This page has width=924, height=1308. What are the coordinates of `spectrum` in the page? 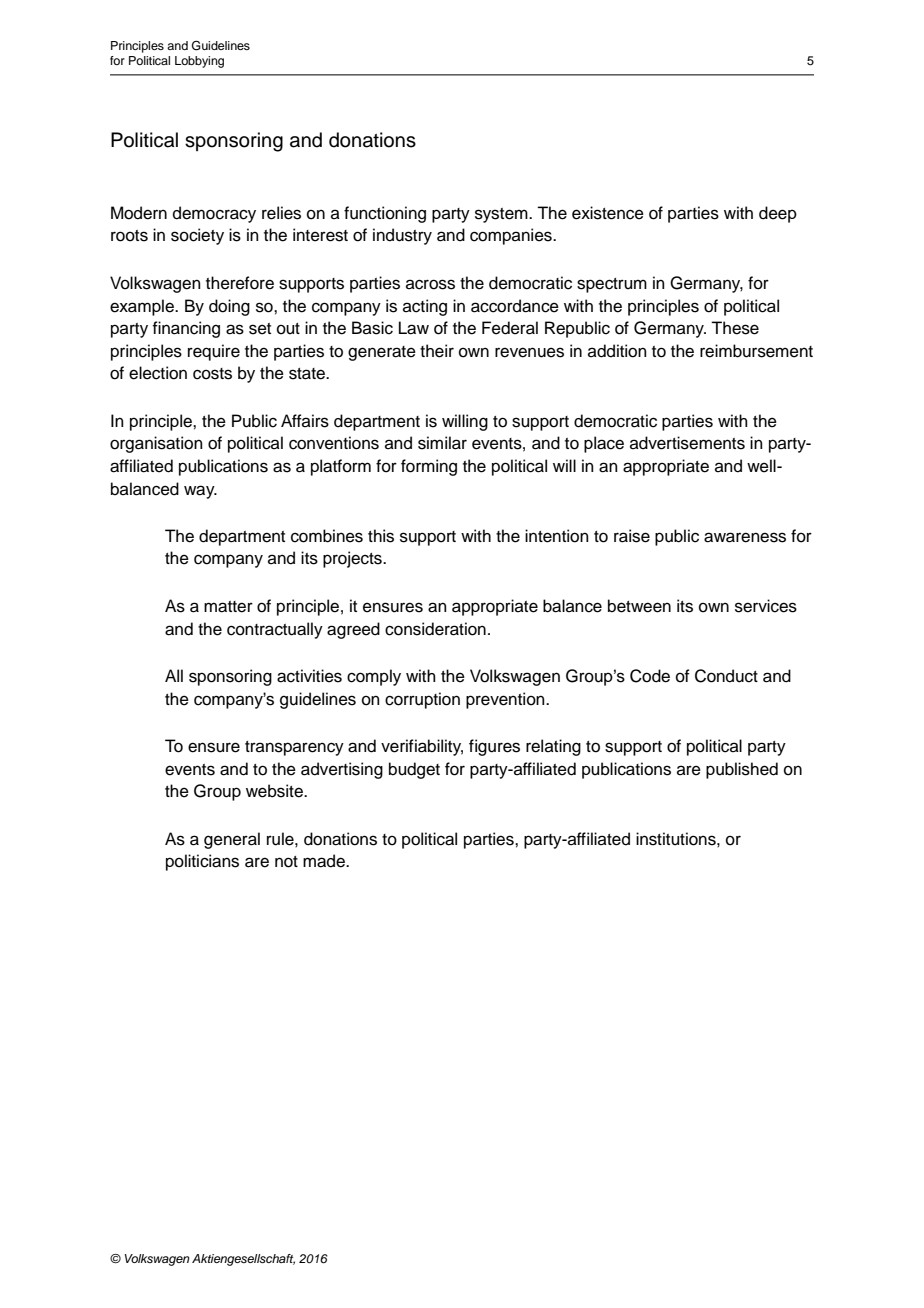 It's located at (612, 285).
